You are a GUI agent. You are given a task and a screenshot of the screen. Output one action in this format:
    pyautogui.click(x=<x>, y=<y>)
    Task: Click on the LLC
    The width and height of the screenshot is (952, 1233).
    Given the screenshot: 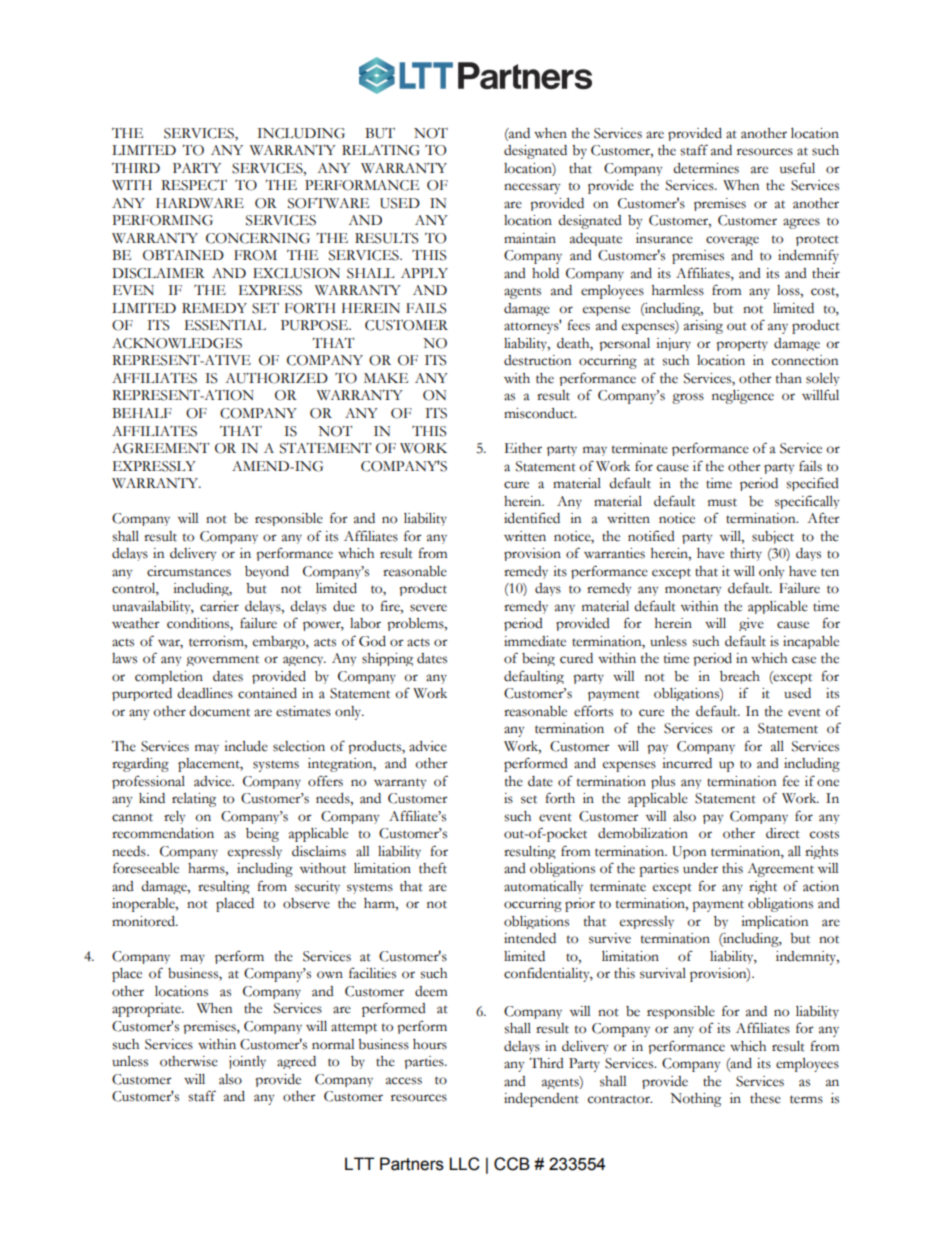 What is the action you would take?
    pyautogui.click(x=464, y=1164)
